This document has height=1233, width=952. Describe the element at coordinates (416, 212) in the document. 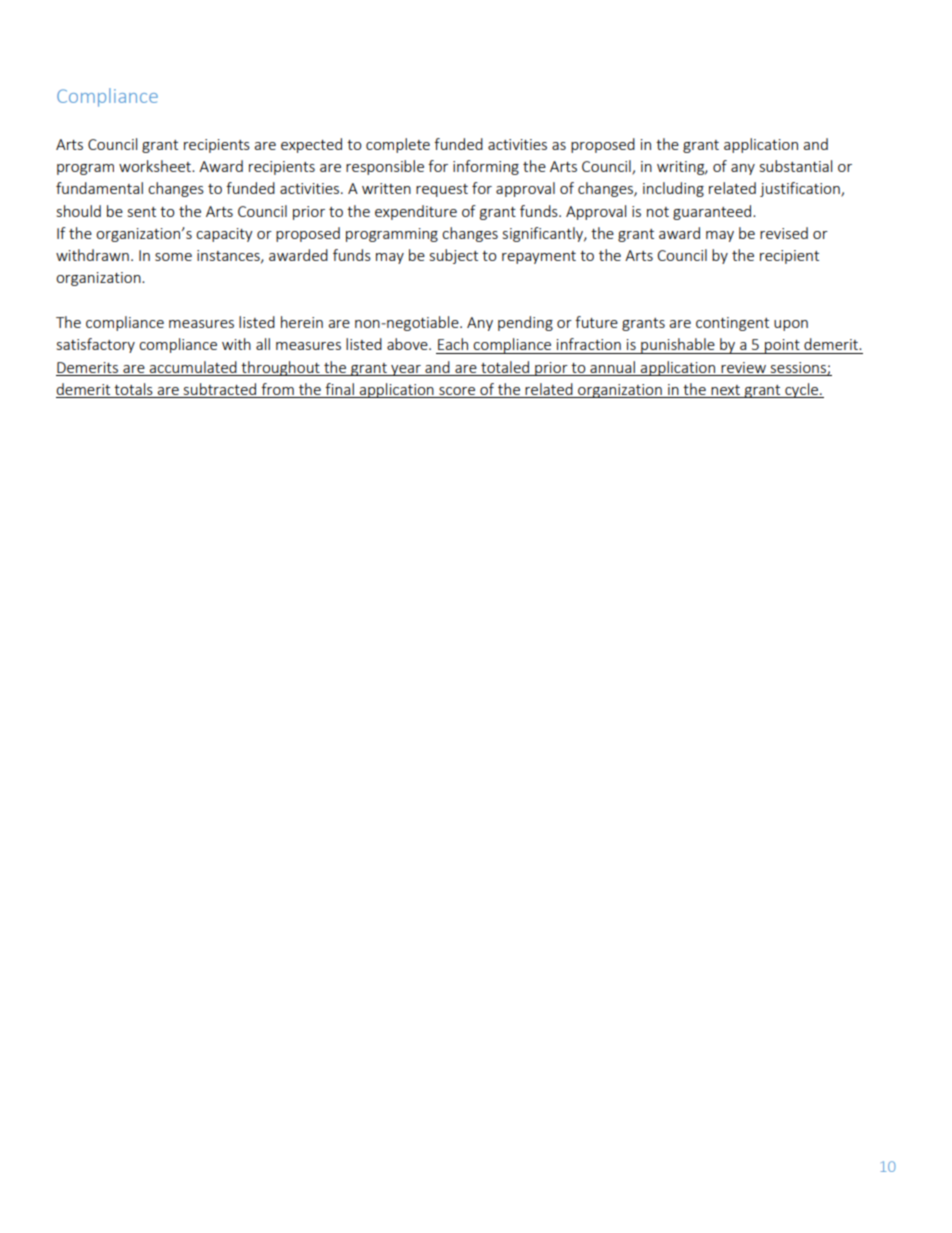

I see `expenditure` at that location.
